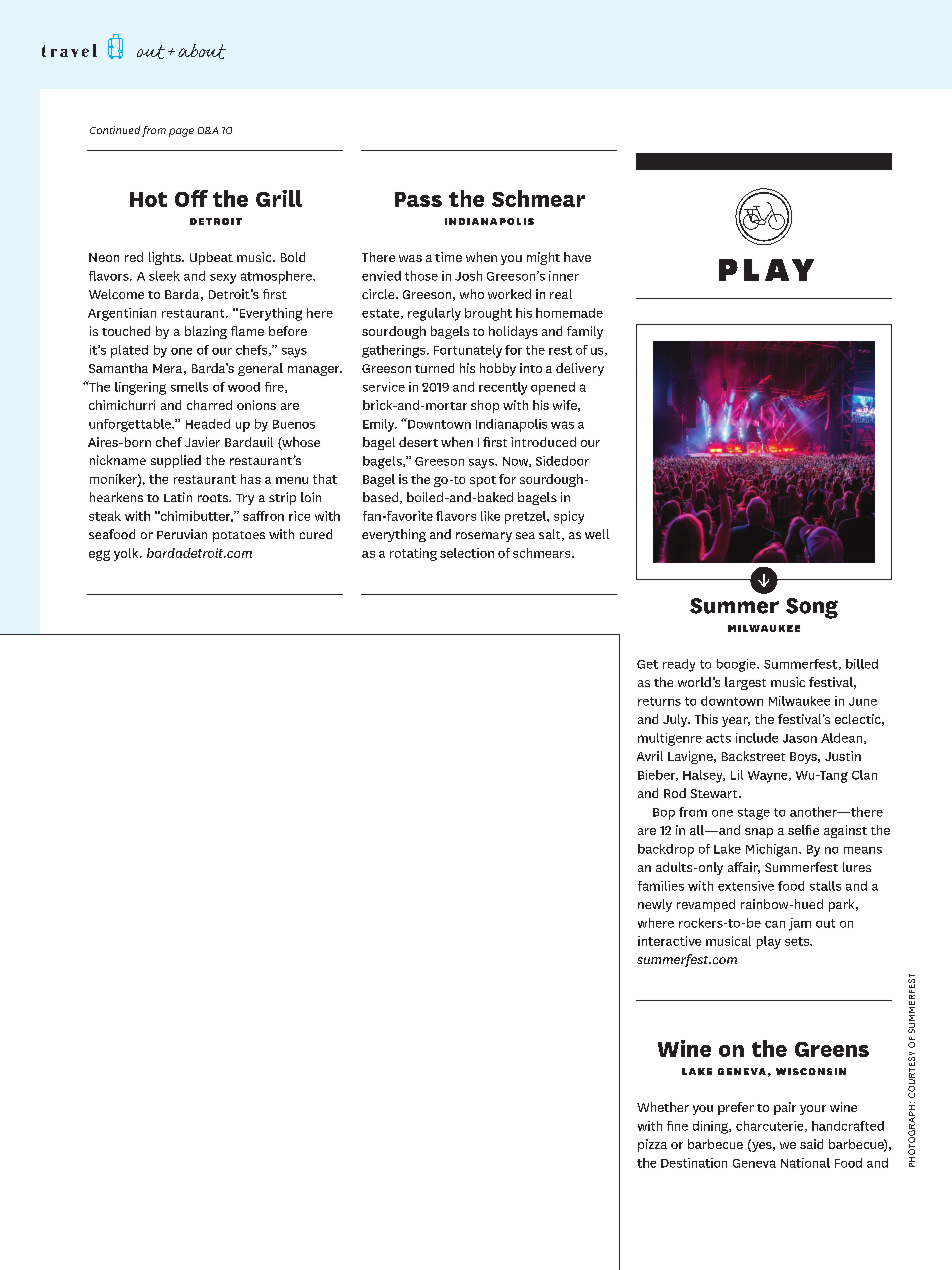 The height and width of the document is (1270, 952). What do you see at coordinates (652, 1145) in the document?
I see `pizza` at bounding box center [652, 1145].
